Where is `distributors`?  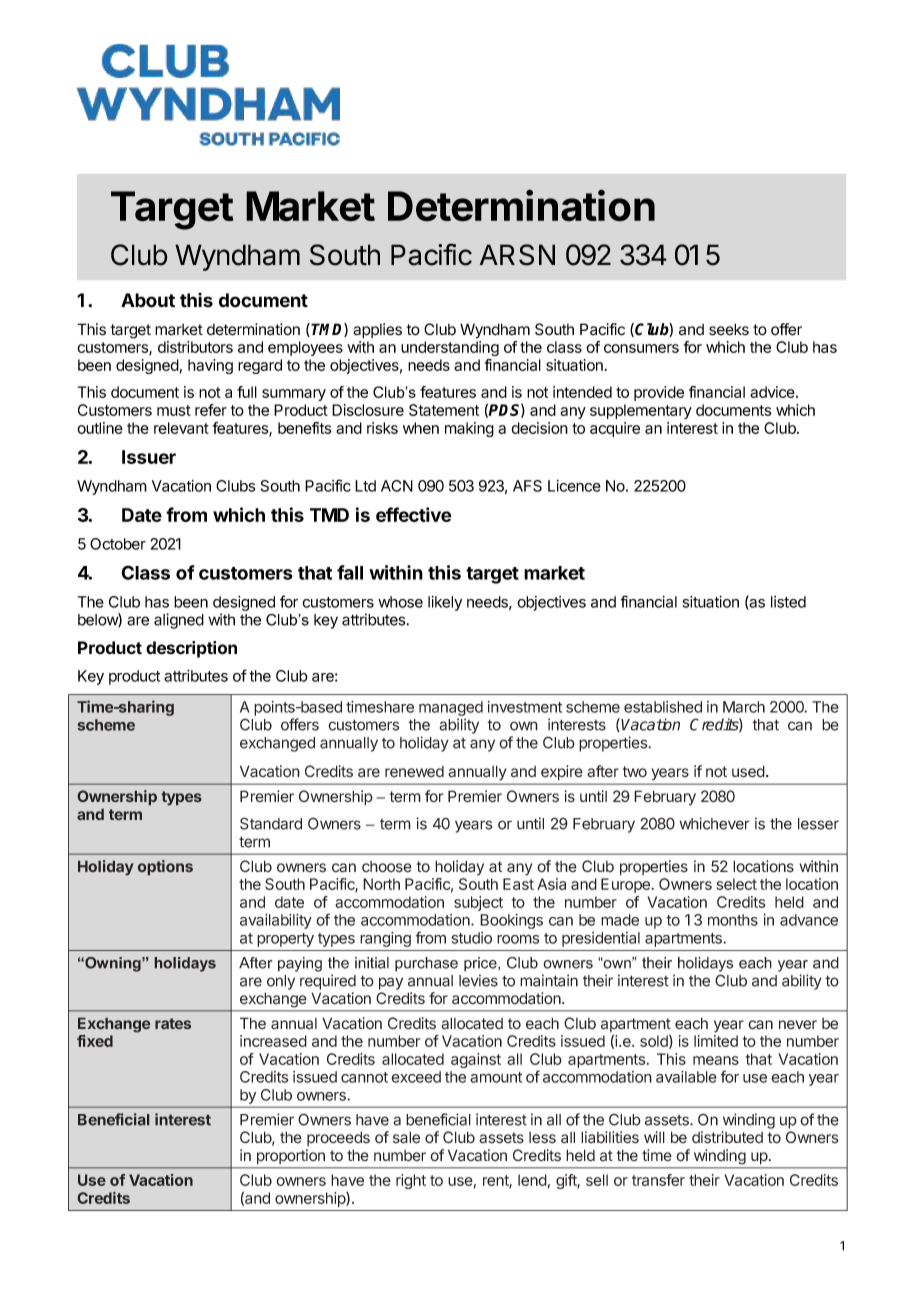 distributors is located at coordinates (195, 347).
